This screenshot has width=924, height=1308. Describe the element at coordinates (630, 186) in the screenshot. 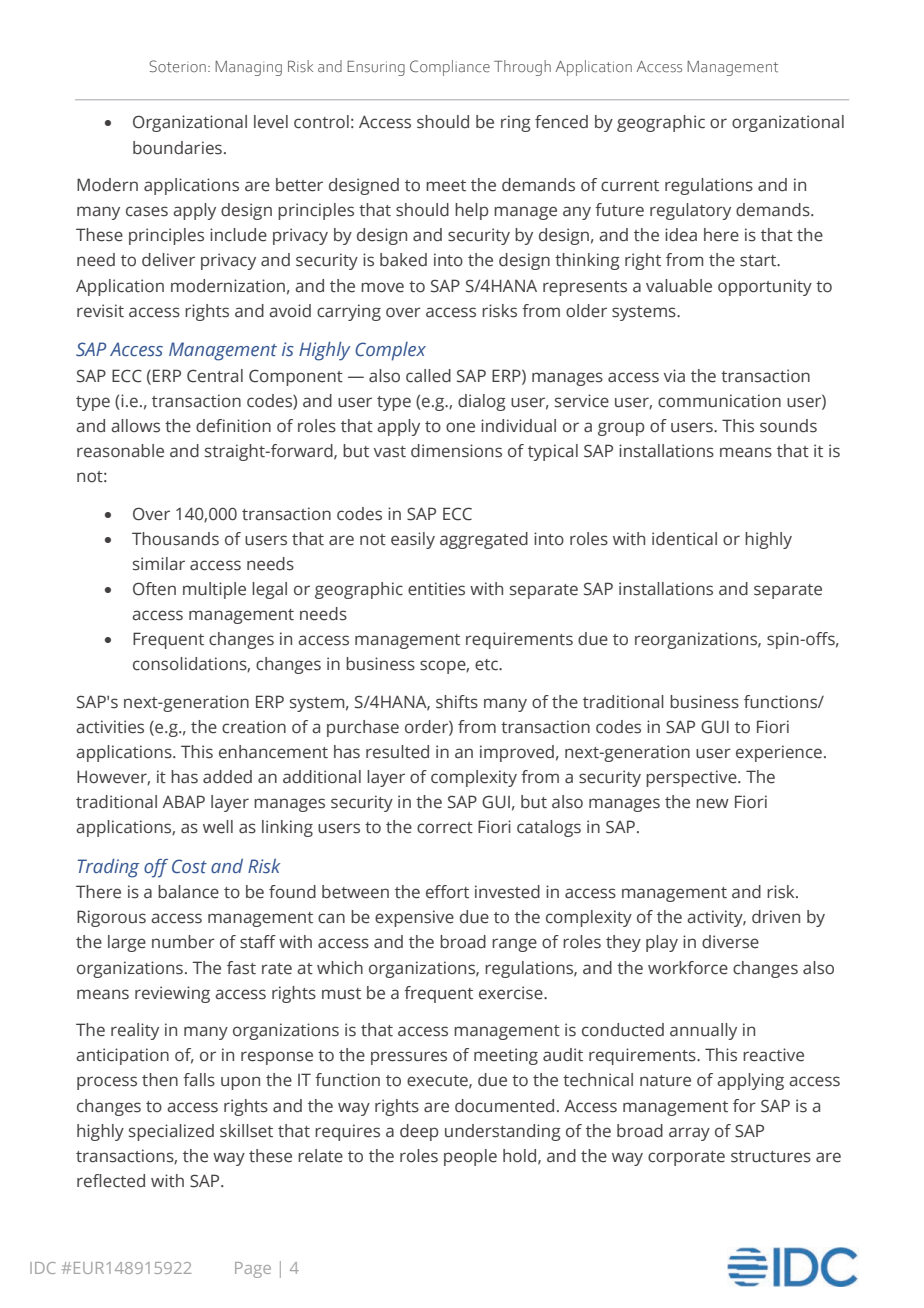

I see `current` at that location.
